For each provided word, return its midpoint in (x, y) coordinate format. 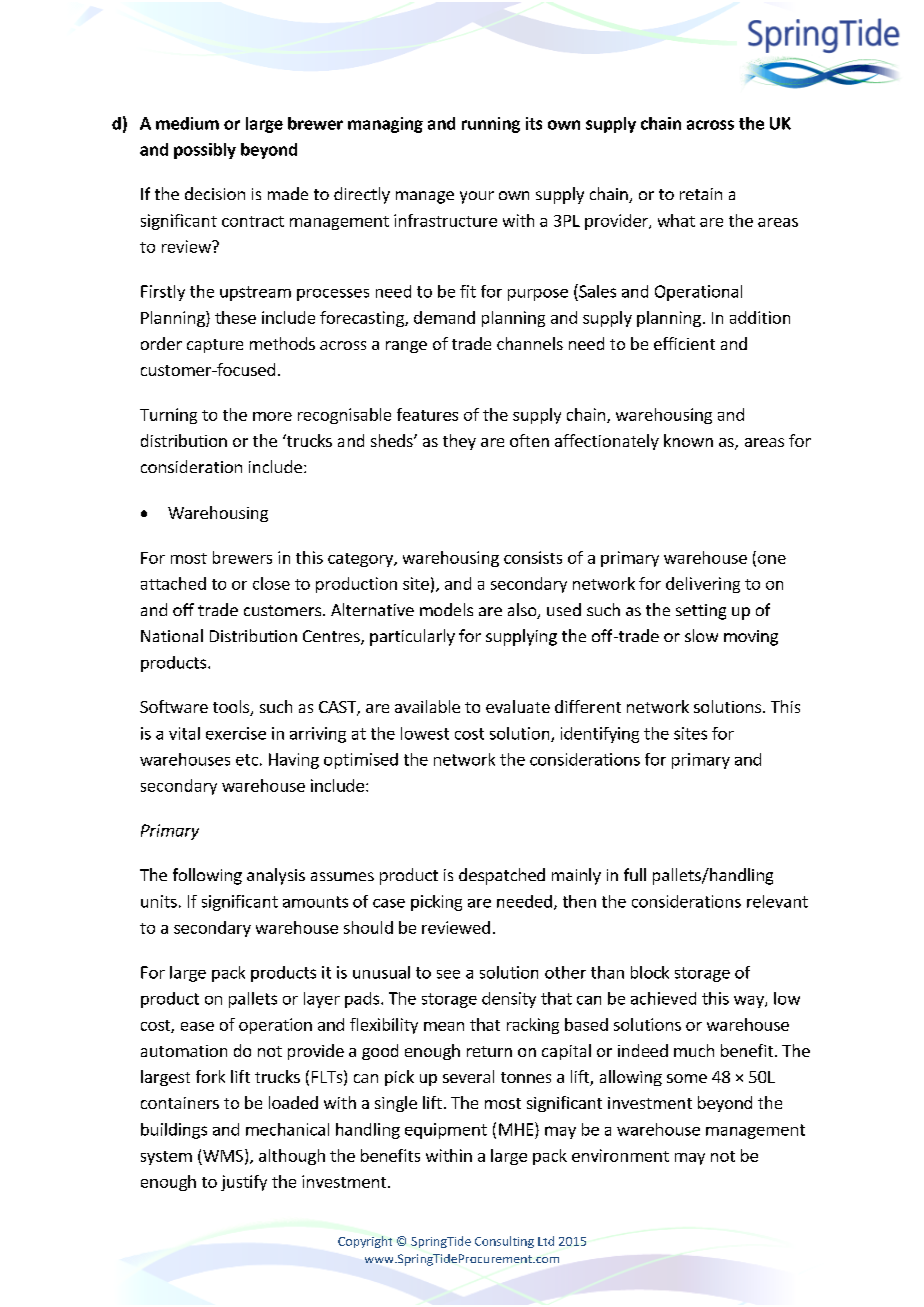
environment (620, 1155)
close (271, 583)
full (635, 874)
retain (701, 194)
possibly (205, 151)
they (459, 442)
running (491, 125)
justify (244, 1183)
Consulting (504, 1242)
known (688, 440)
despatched (502, 876)
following (207, 876)
